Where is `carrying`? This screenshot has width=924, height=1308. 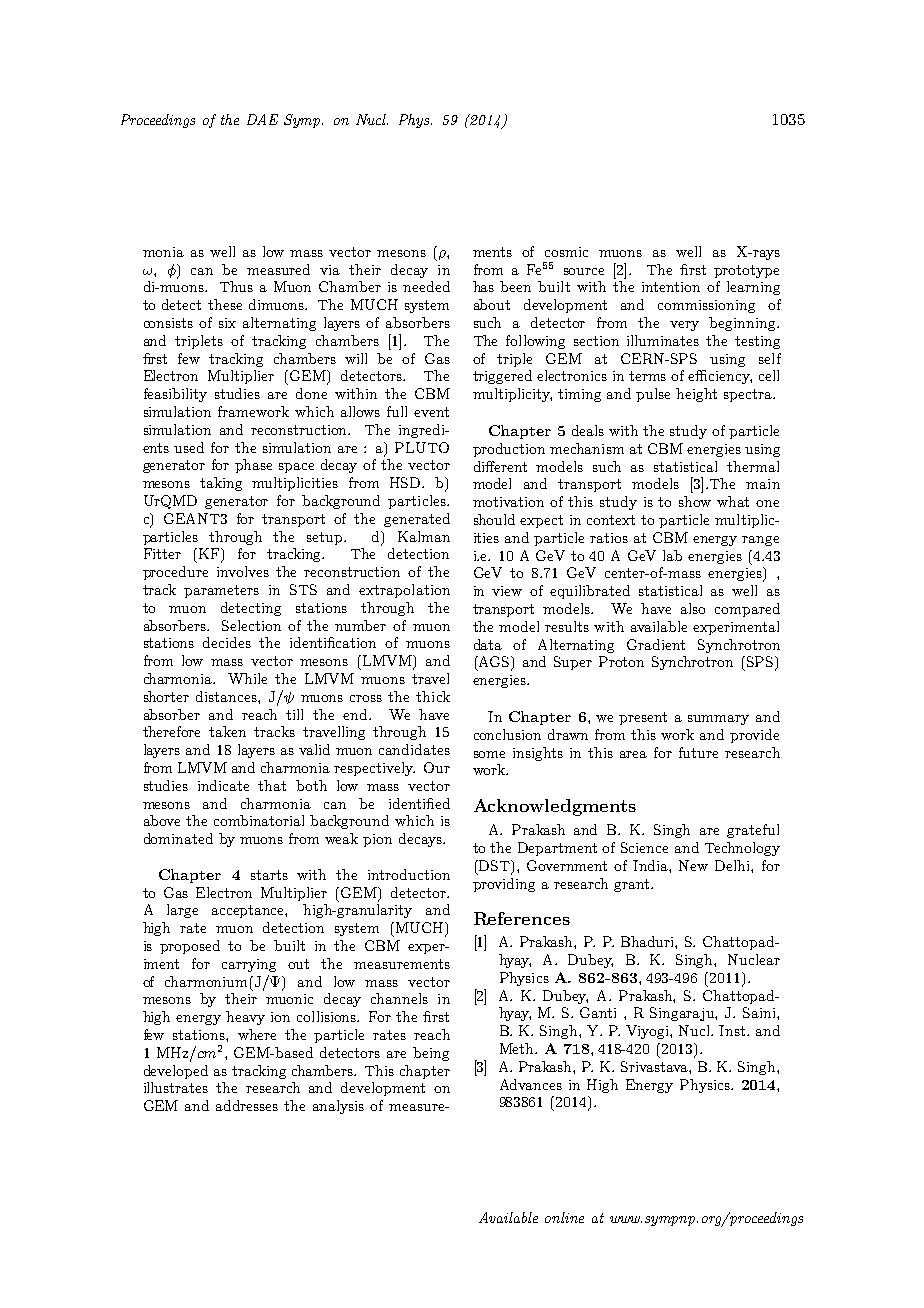
carrying is located at coordinates (249, 965).
